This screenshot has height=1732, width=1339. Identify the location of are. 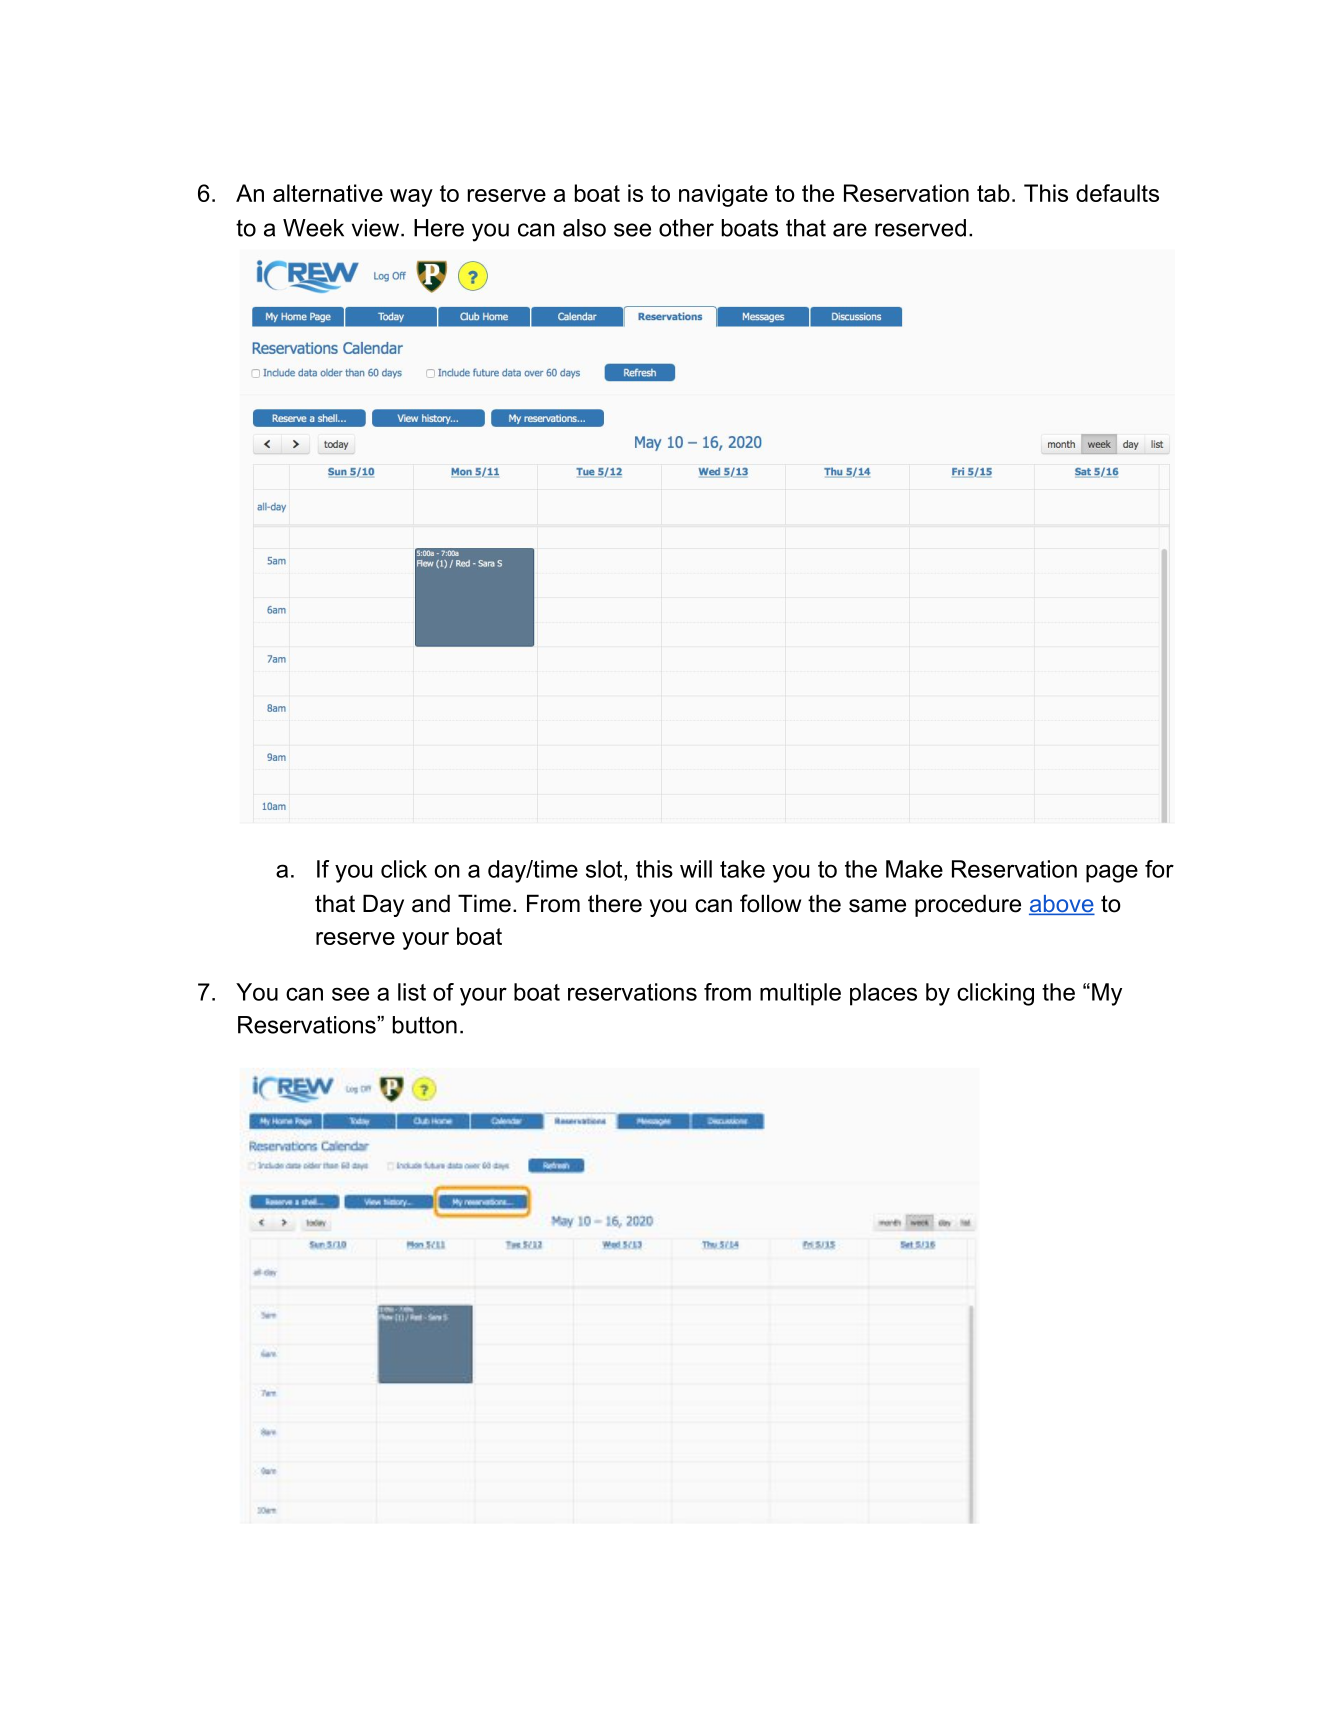
(850, 230).
